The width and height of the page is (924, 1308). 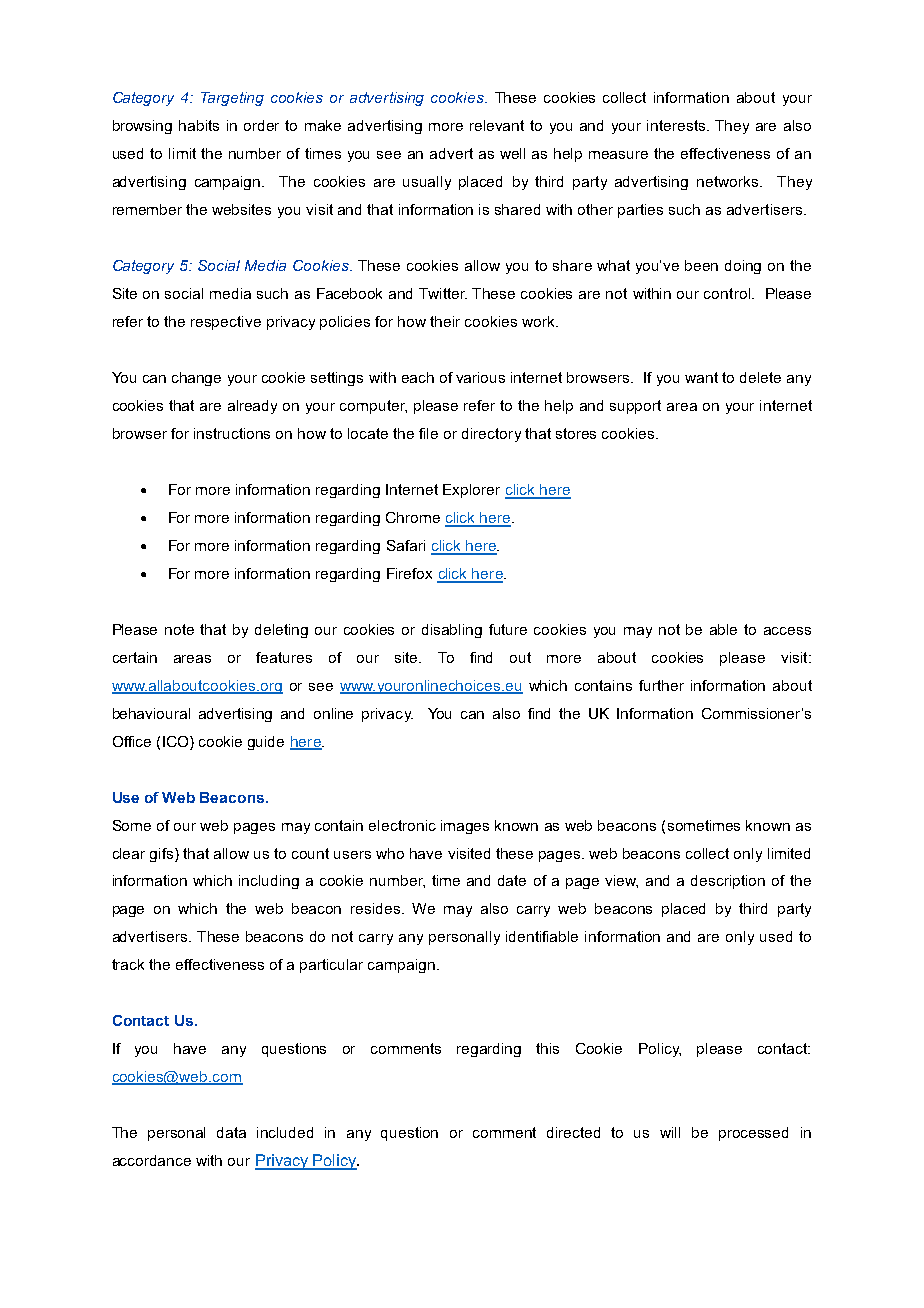 I want to click on relevant, so click(x=497, y=125).
